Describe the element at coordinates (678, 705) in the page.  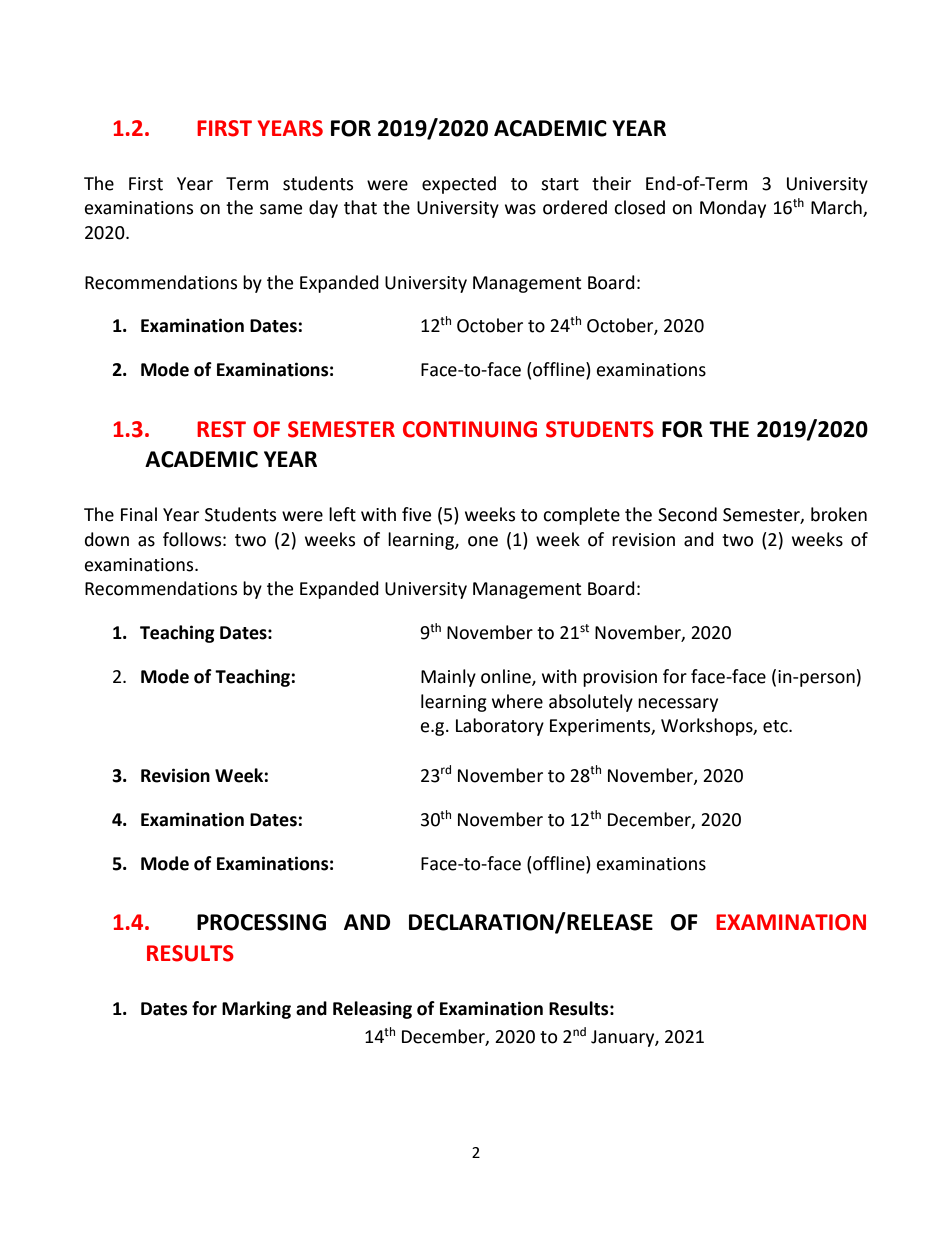
I see `necessary` at that location.
